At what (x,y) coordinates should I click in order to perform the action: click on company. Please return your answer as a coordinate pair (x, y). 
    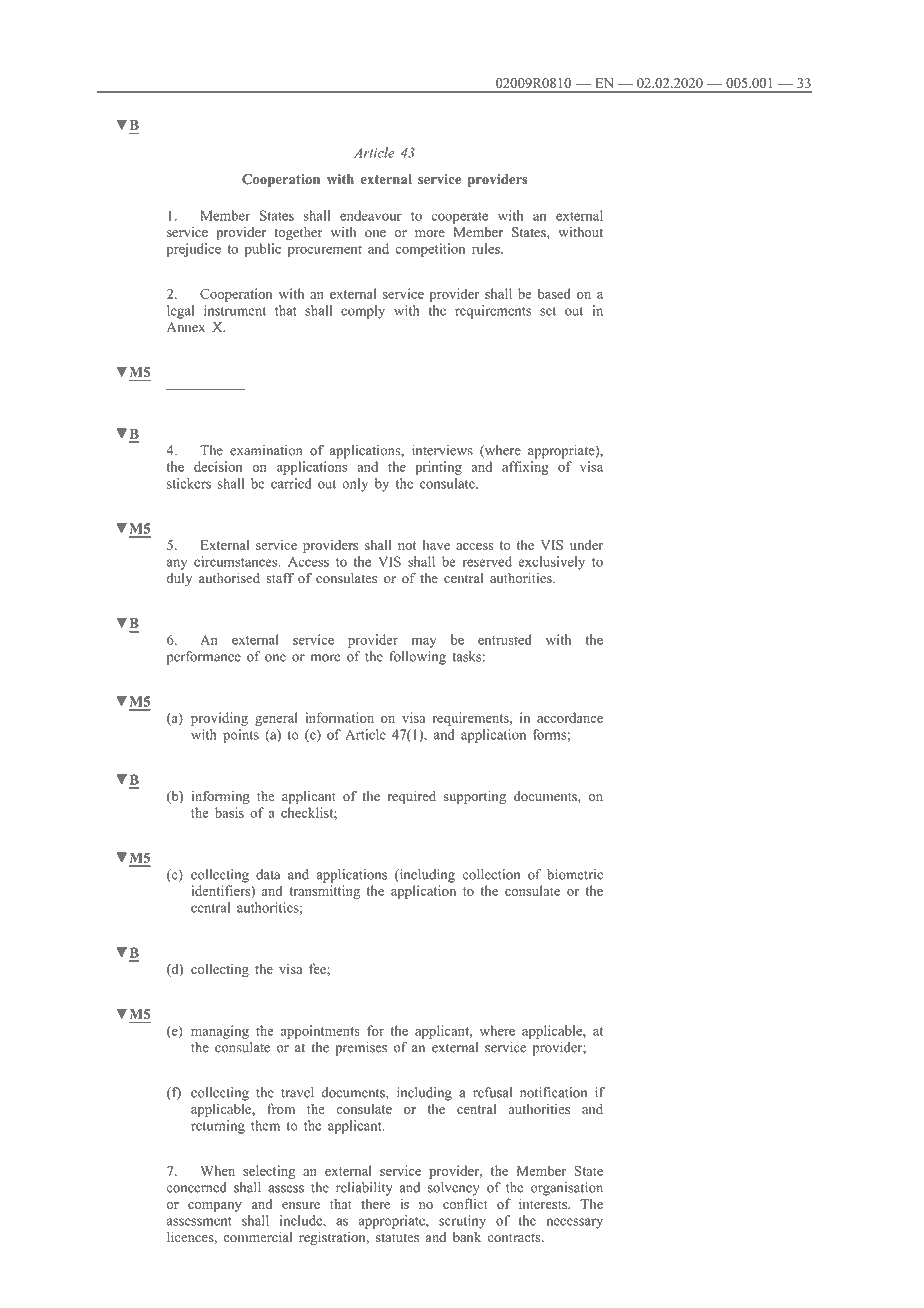
    Looking at the image, I should click on (215, 1207).
